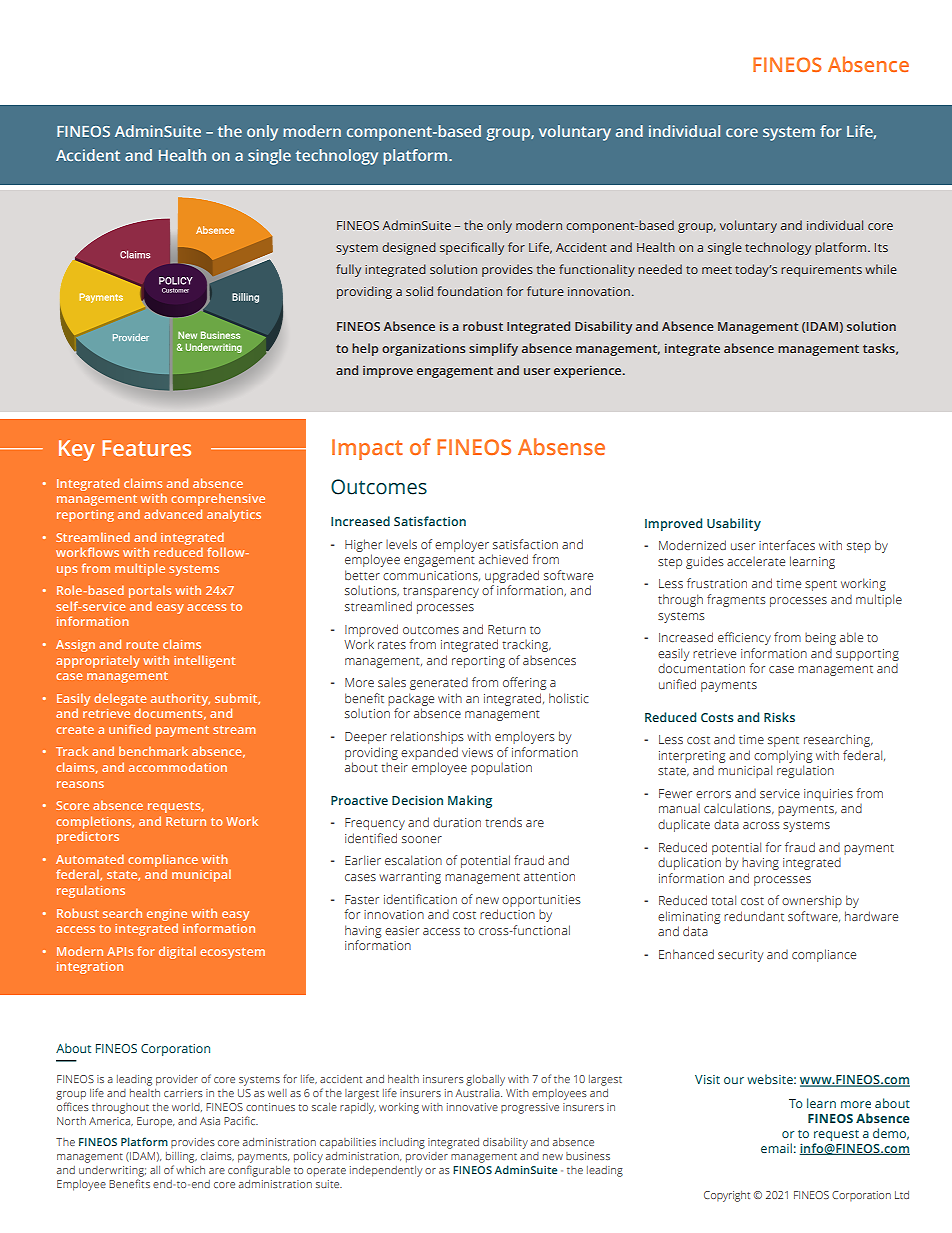 The image size is (952, 1233). I want to click on advanced, so click(173, 514).
